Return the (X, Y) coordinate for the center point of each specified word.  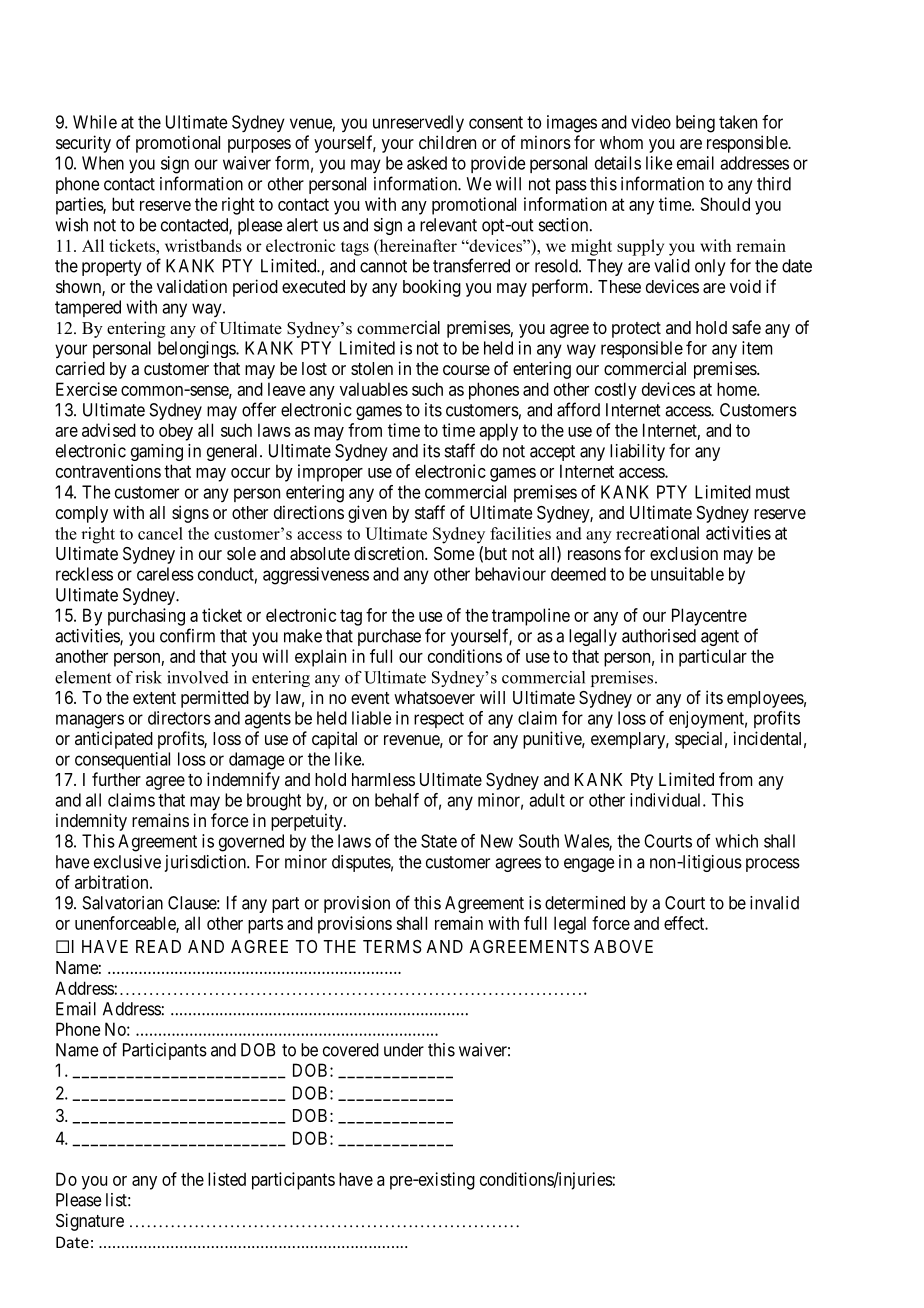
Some (454, 553)
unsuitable (687, 574)
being (695, 124)
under (404, 1050)
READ (158, 946)
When (103, 163)
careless (165, 574)
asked (427, 163)
